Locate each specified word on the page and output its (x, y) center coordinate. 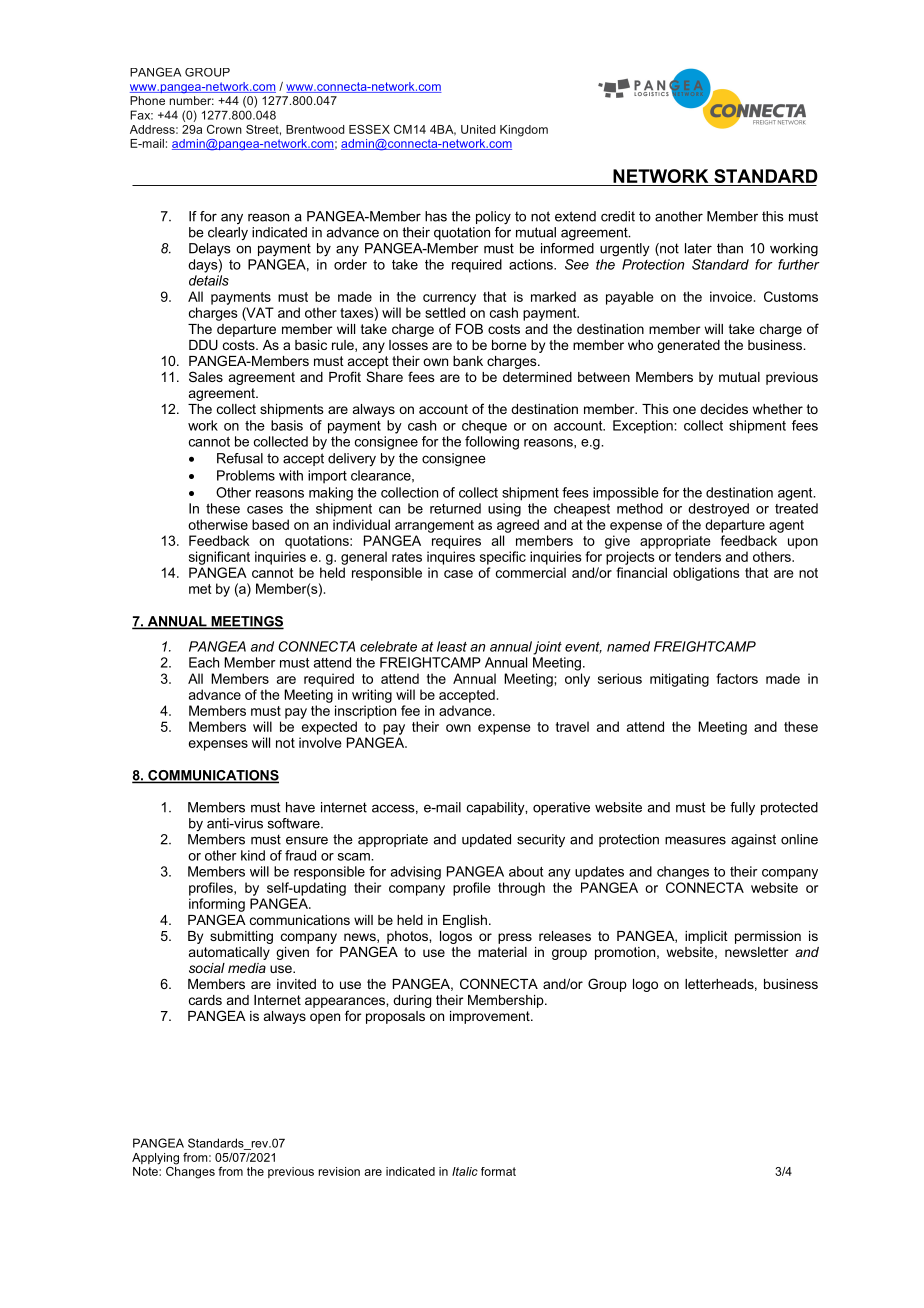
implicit (706, 937)
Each (204, 662)
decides (724, 409)
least (452, 646)
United (478, 129)
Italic (465, 1171)
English (465, 921)
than (730, 248)
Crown (224, 129)
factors (737, 678)
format (498, 1171)
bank (468, 361)
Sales (206, 376)
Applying (155, 1159)
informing (217, 905)
